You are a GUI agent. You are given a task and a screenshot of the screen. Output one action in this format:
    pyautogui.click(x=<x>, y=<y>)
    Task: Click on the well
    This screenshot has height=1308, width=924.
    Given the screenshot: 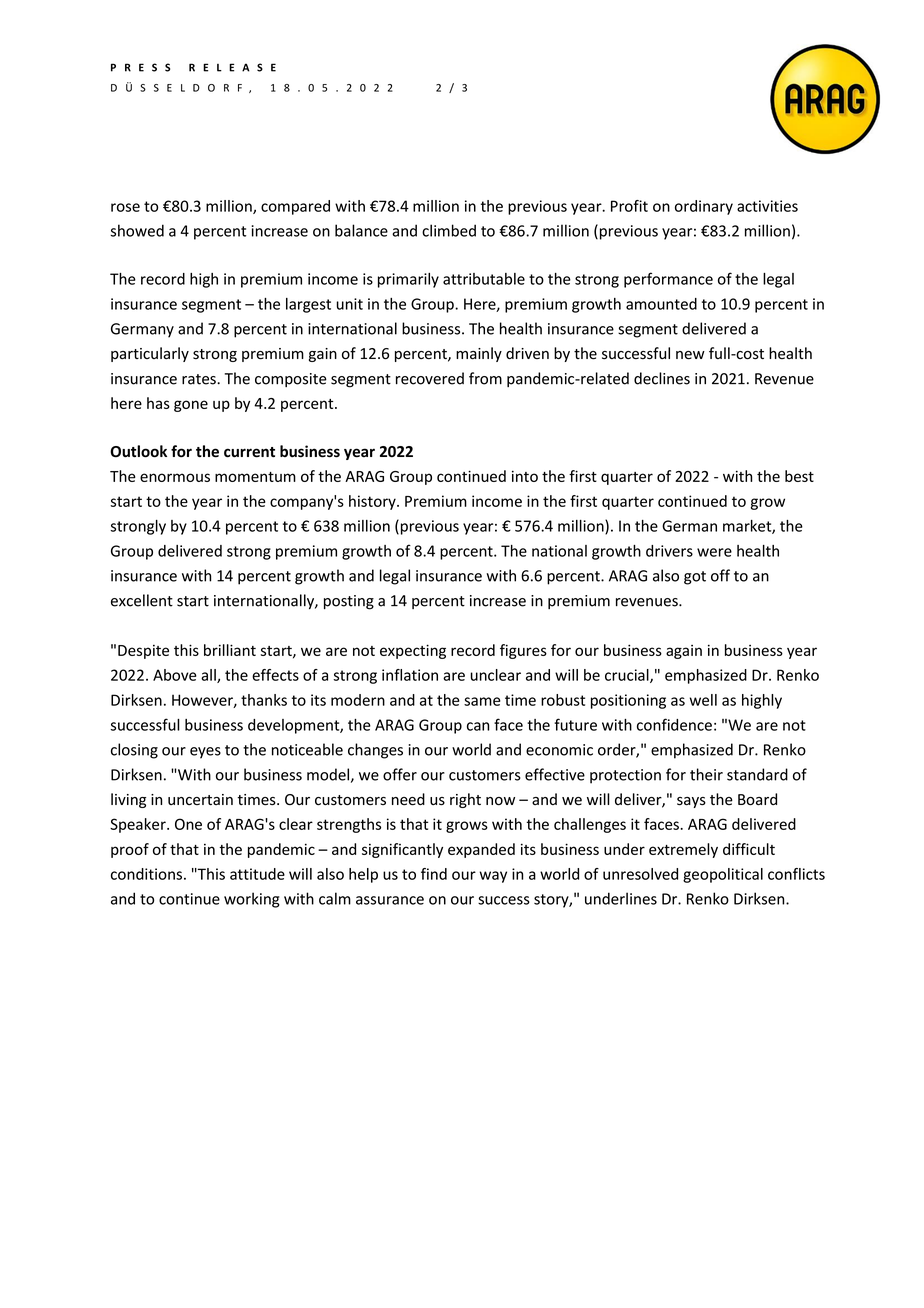 What is the action you would take?
    pyautogui.click(x=703, y=700)
